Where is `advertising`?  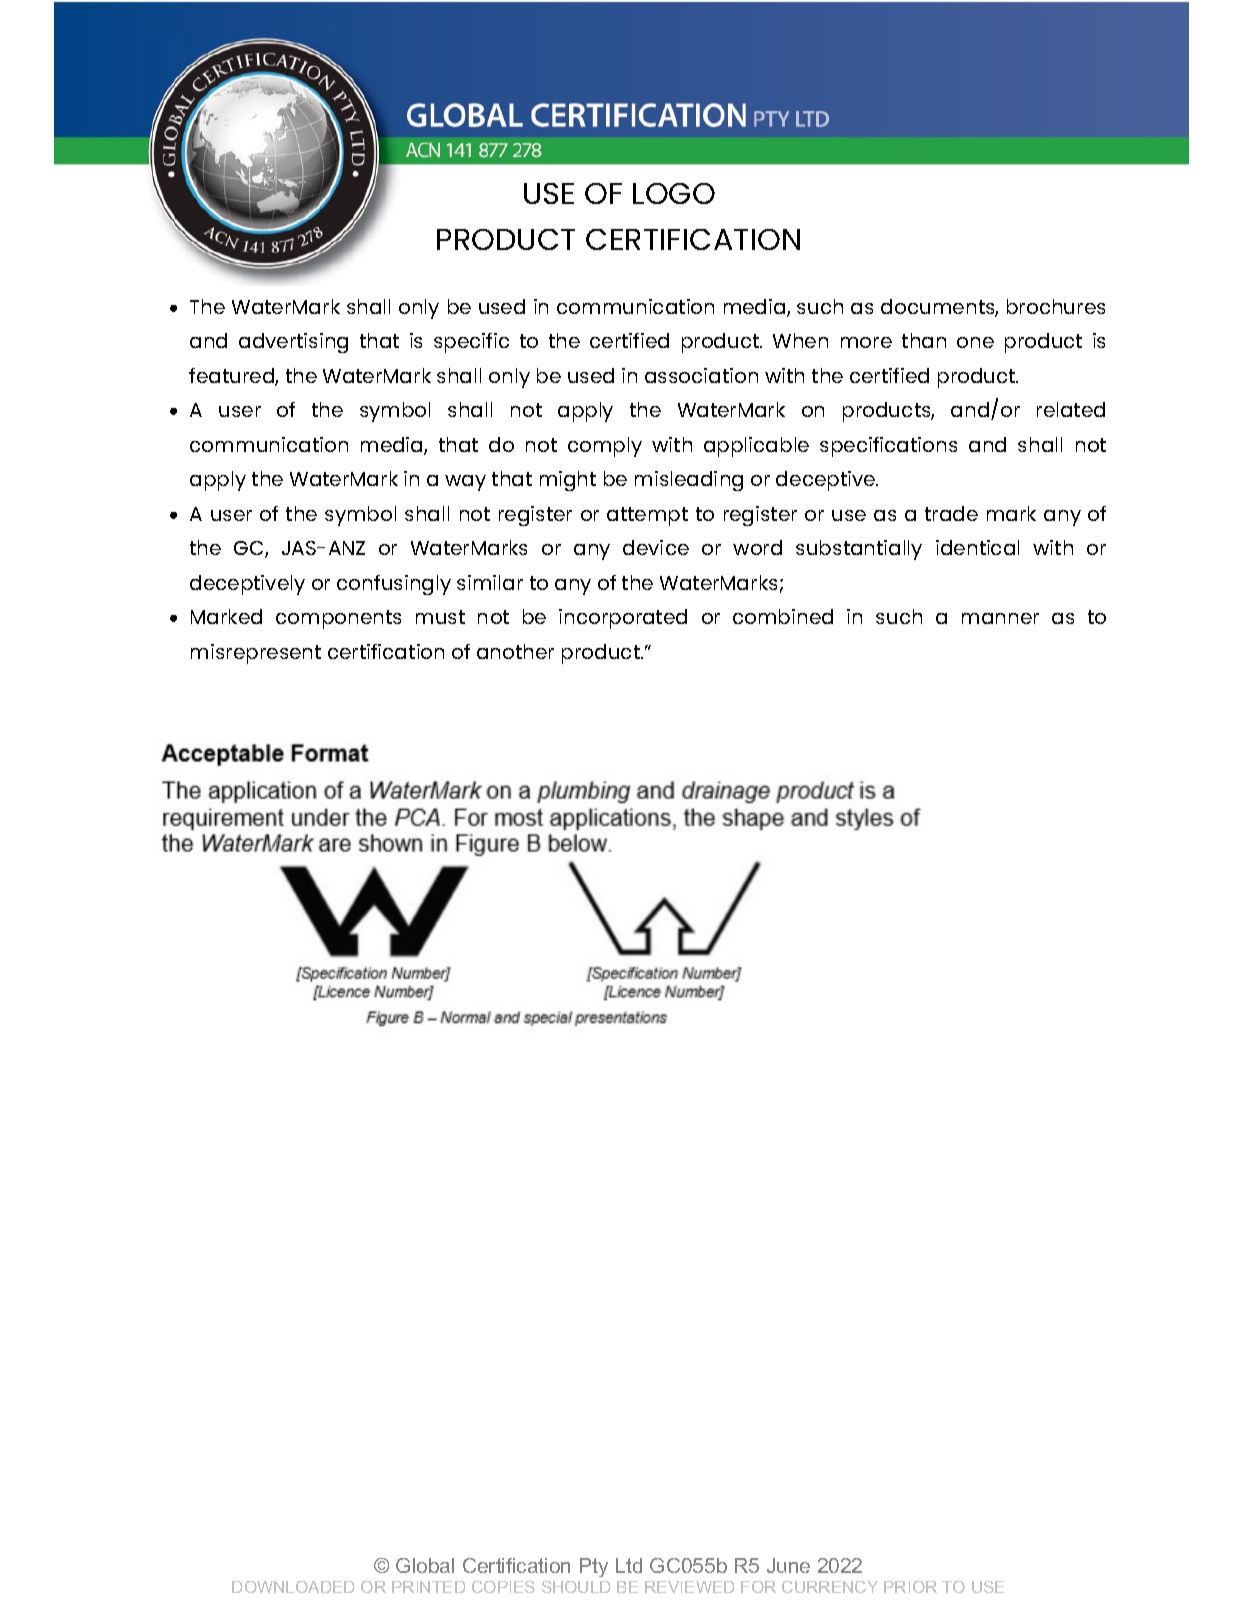 advertising is located at coordinates (293, 343).
